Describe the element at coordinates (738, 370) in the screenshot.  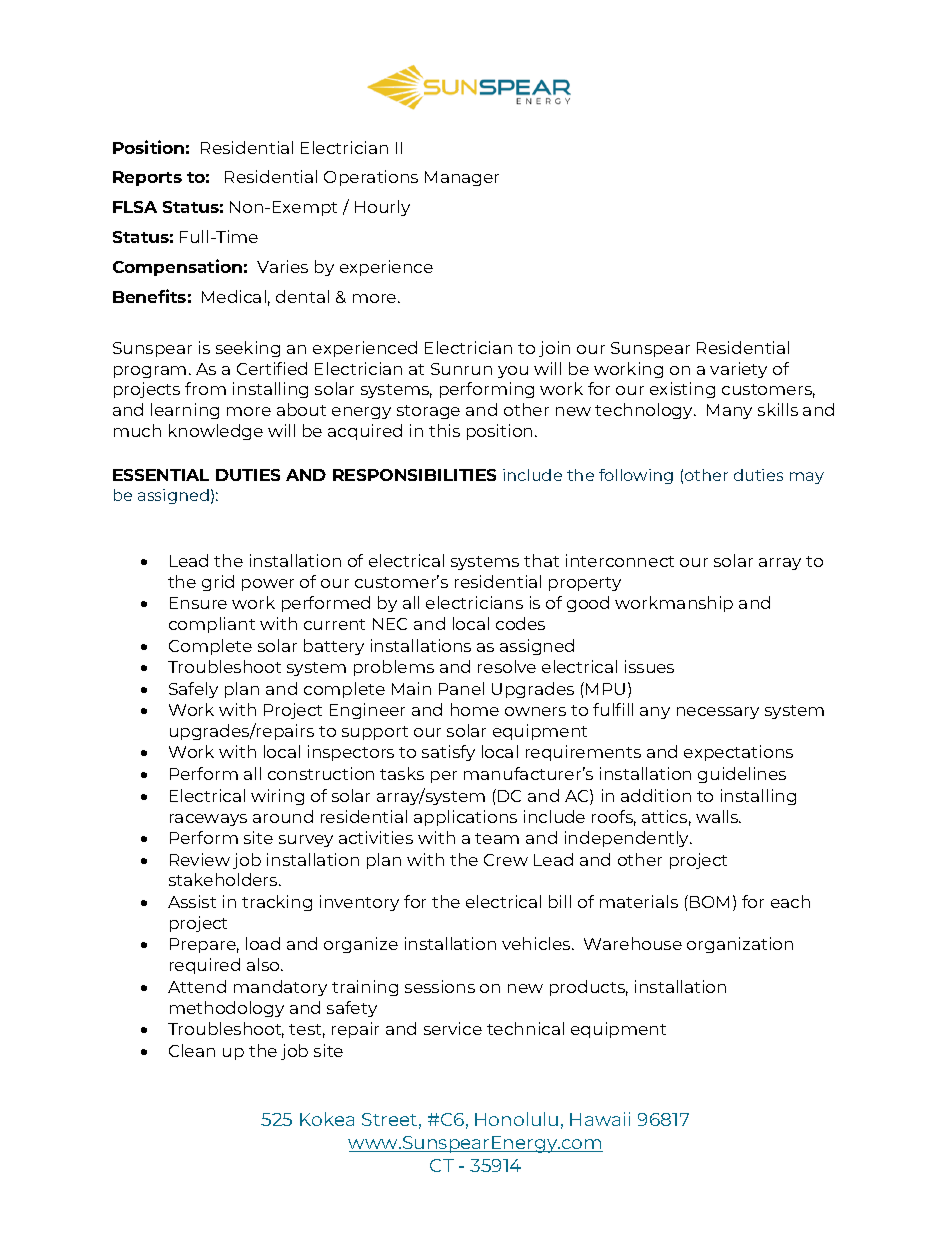
I see `variety` at that location.
